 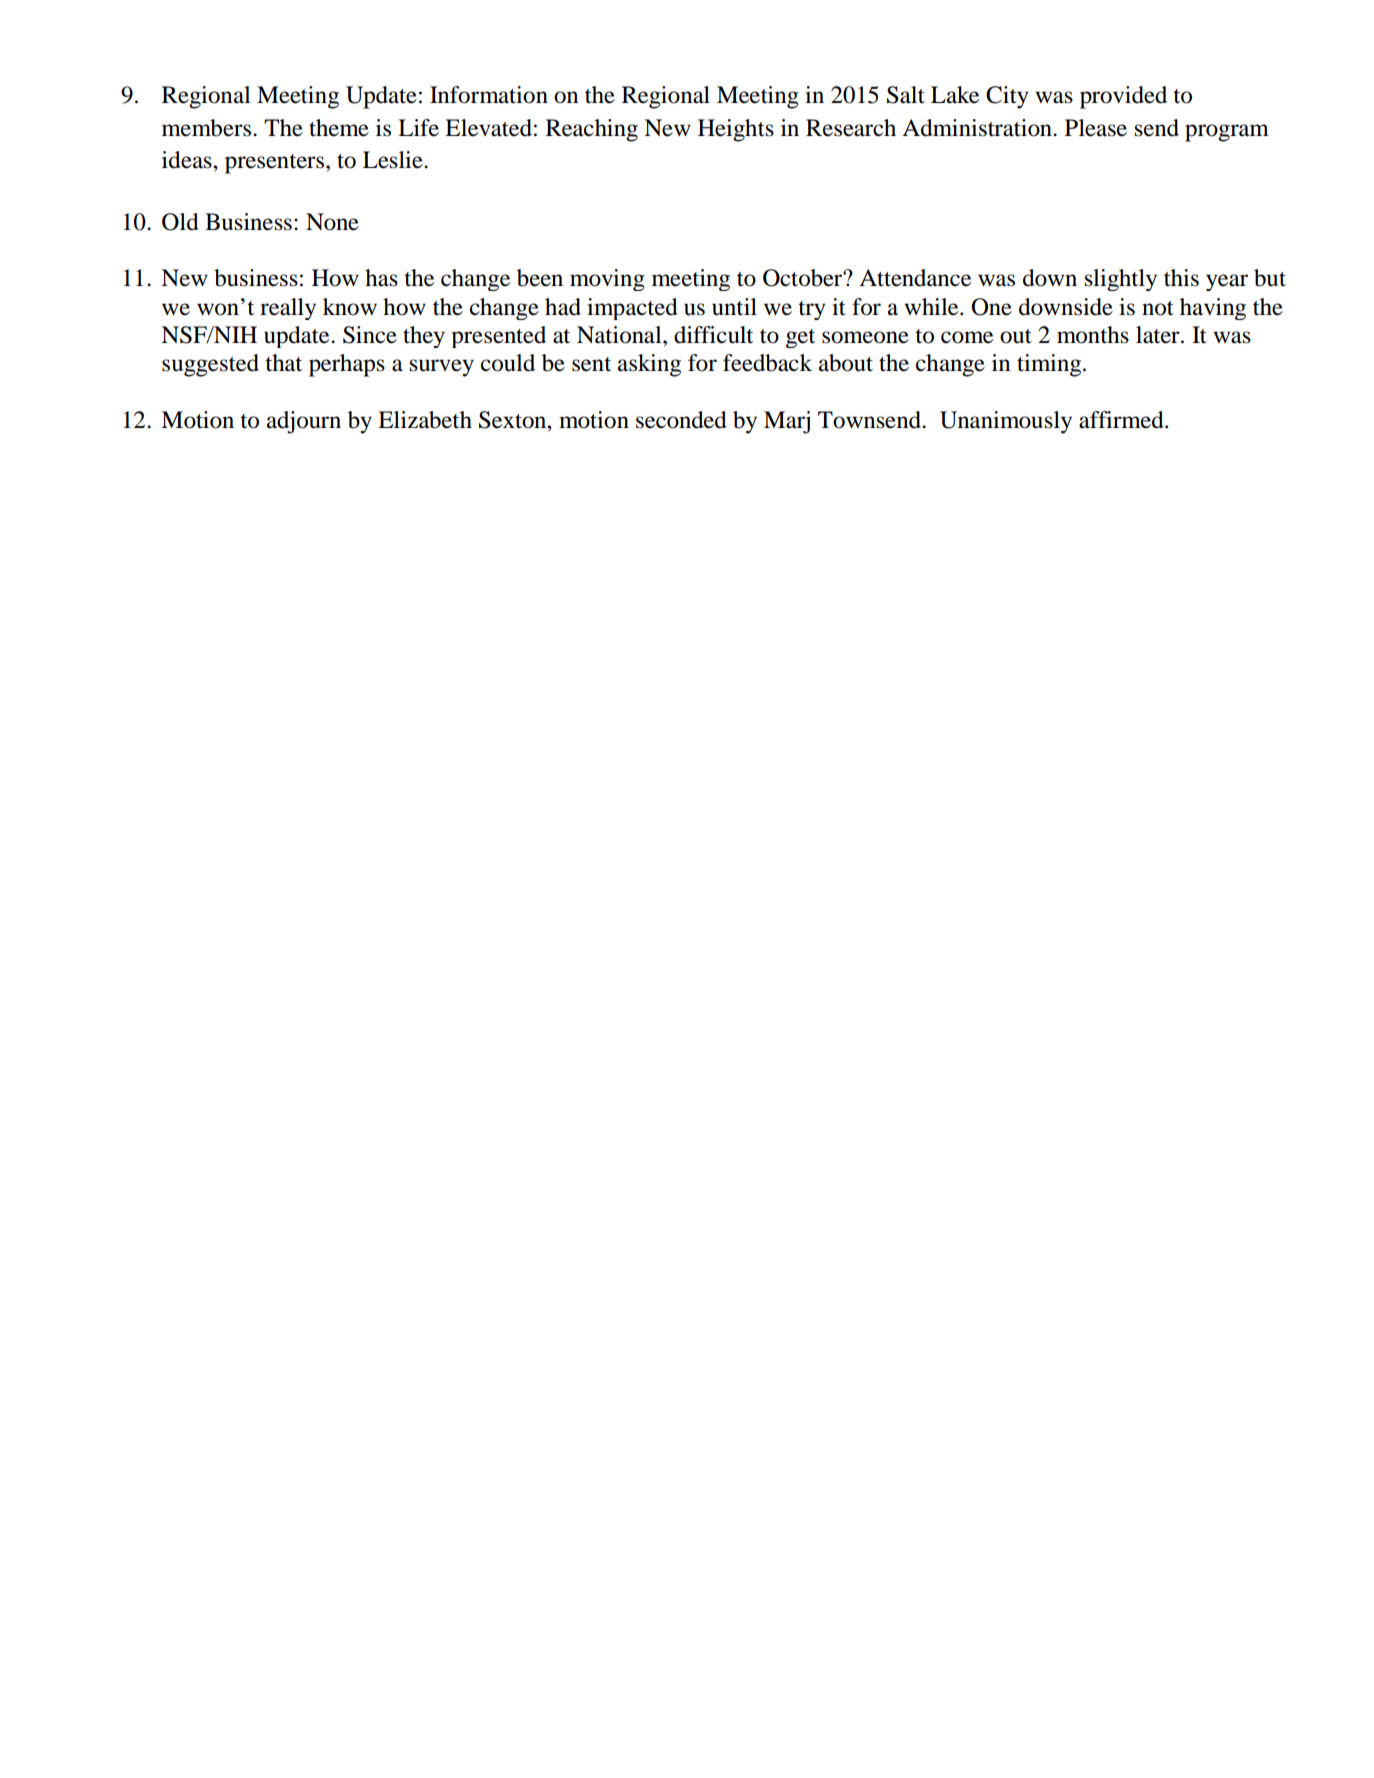 What do you see at coordinates (381, 278) in the image?
I see `has` at bounding box center [381, 278].
